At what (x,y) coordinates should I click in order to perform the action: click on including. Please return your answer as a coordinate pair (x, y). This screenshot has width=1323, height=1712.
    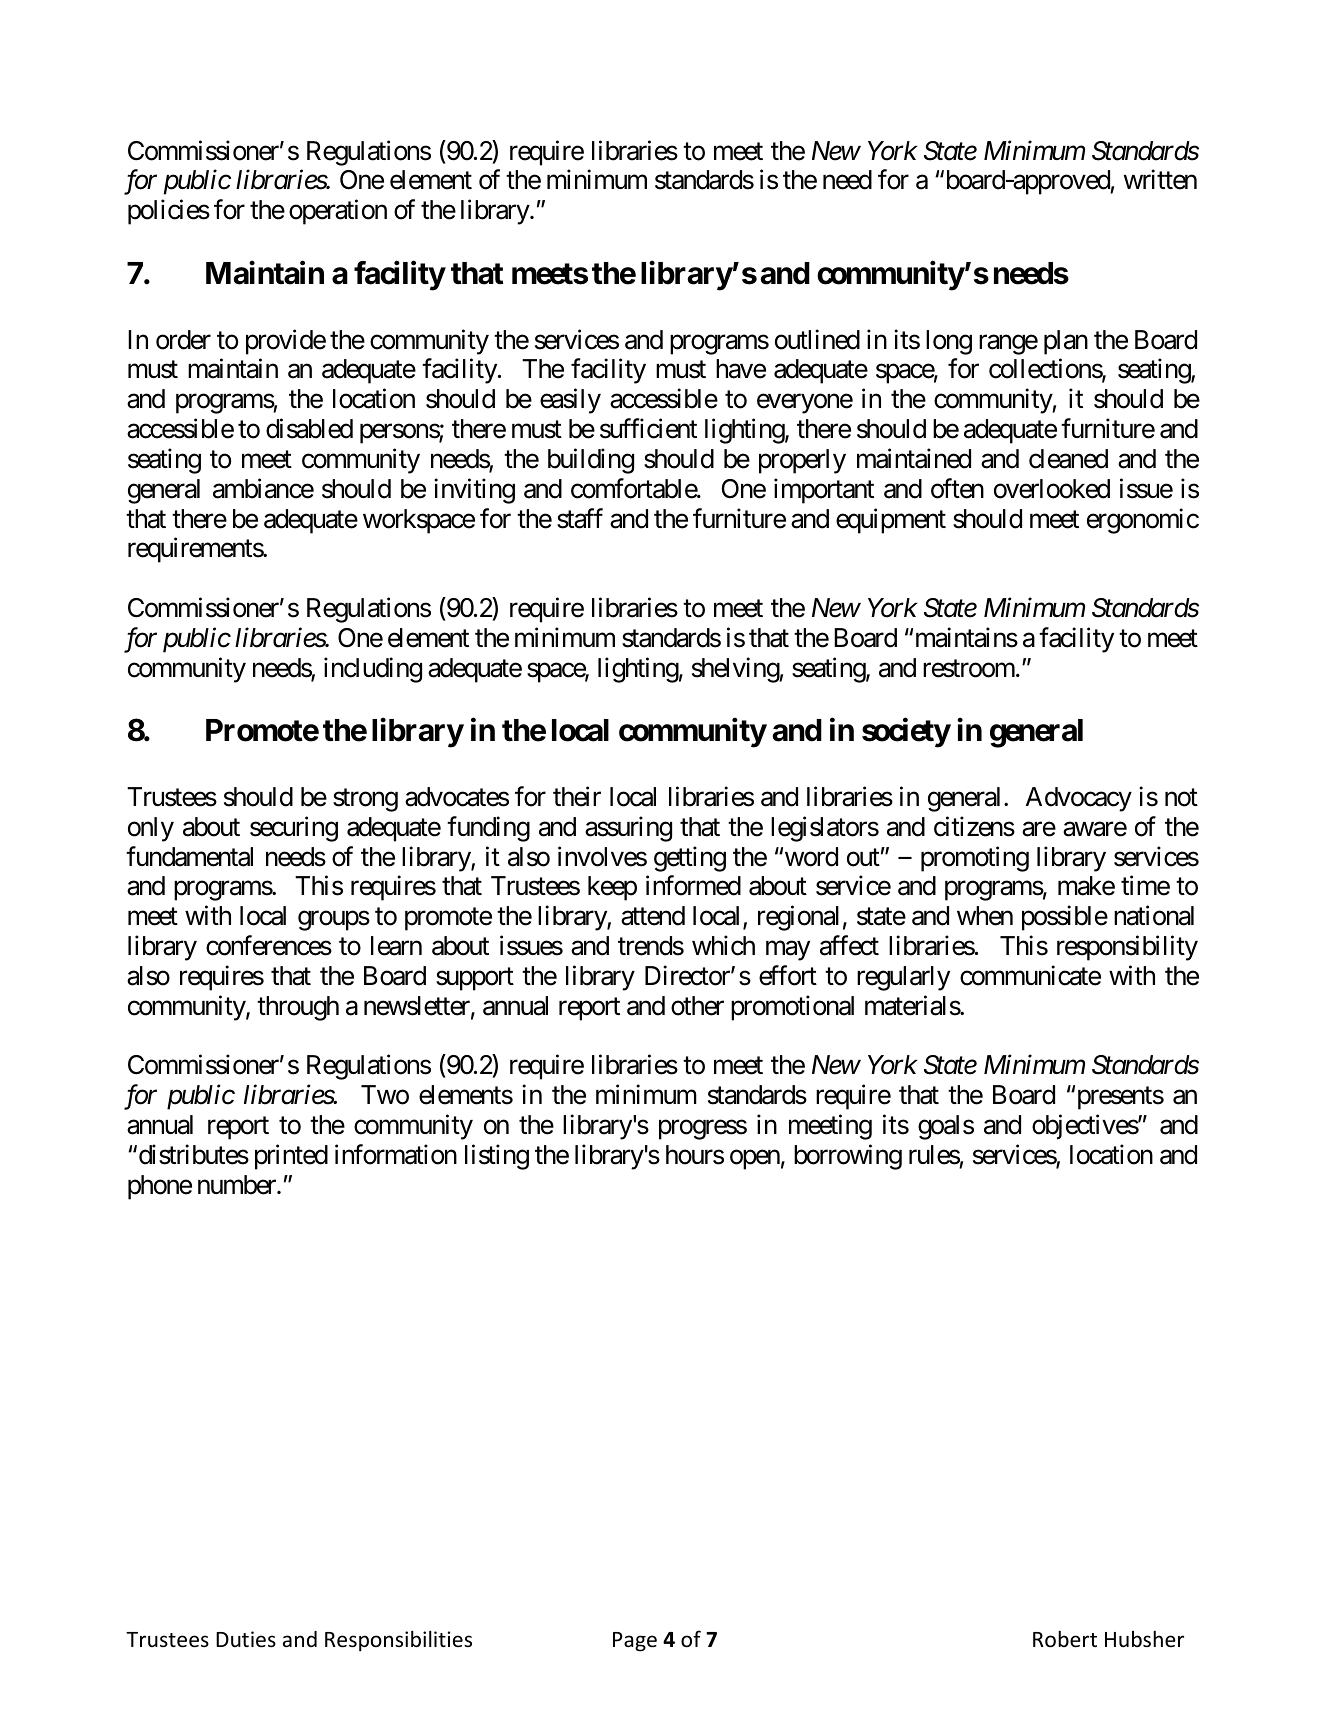
    Looking at the image, I should click on (373, 670).
